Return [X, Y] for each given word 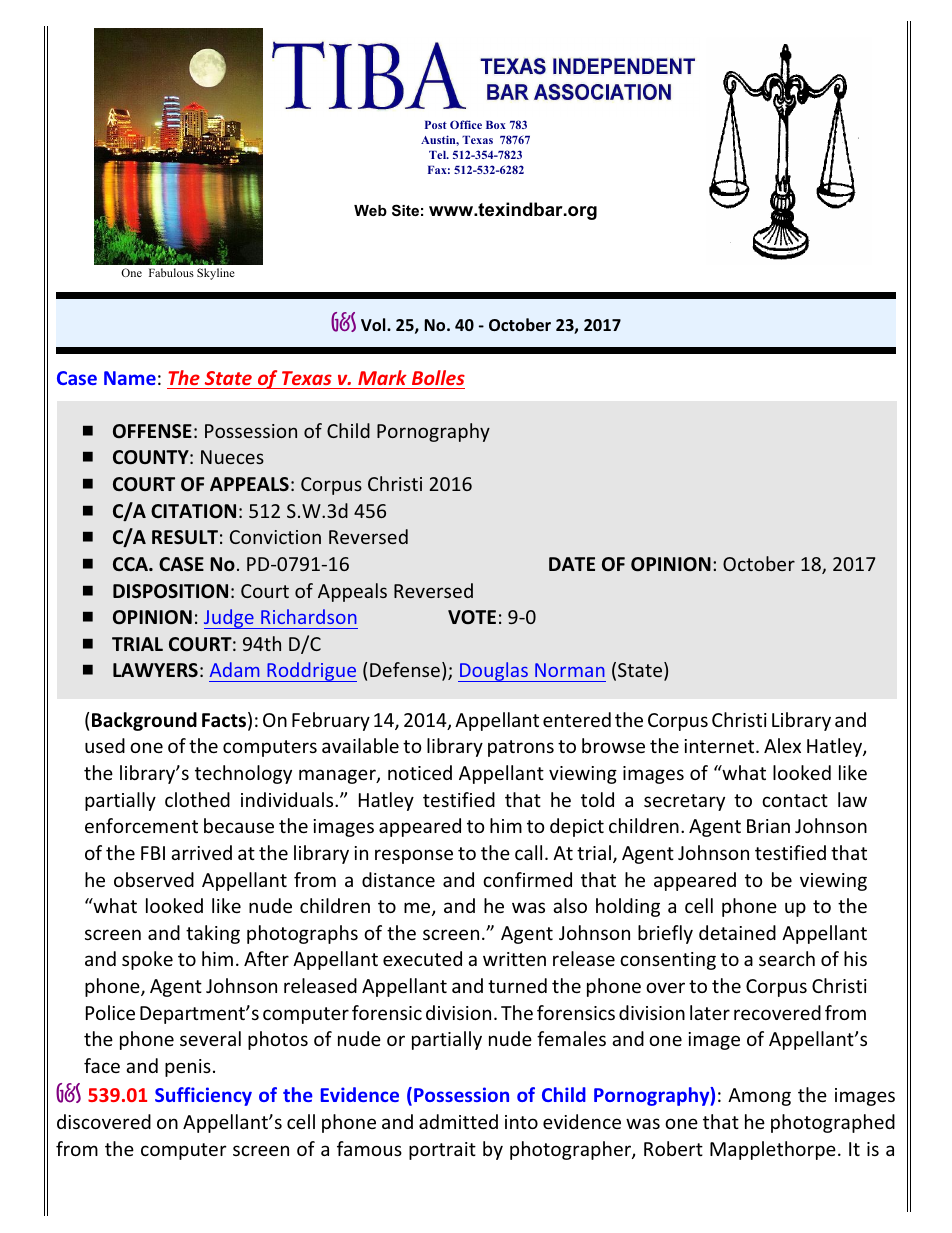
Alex [782, 745]
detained [737, 932]
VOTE [472, 617]
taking [213, 934]
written [514, 959]
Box [496, 125]
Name [130, 378]
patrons [521, 748]
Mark [382, 377]
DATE [572, 564]
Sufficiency [203, 1096]
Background [144, 721]
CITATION [193, 511]
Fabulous [171, 272]
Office [466, 124]
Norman [570, 670]
